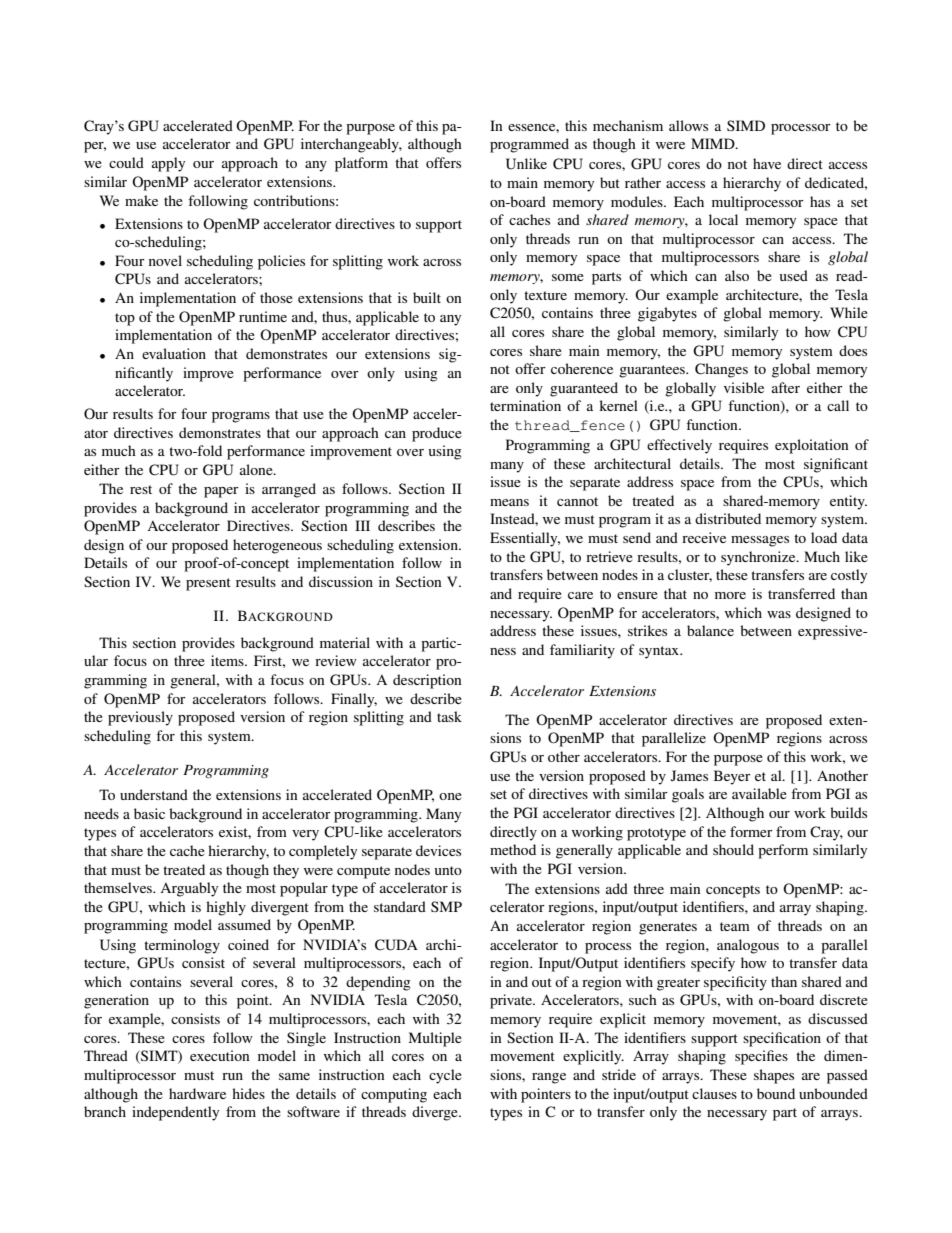 This page has height=1233, width=952. What do you see at coordinates (189, 889) in the page?
I see `Arguably` at bounding box center [189, 889].
